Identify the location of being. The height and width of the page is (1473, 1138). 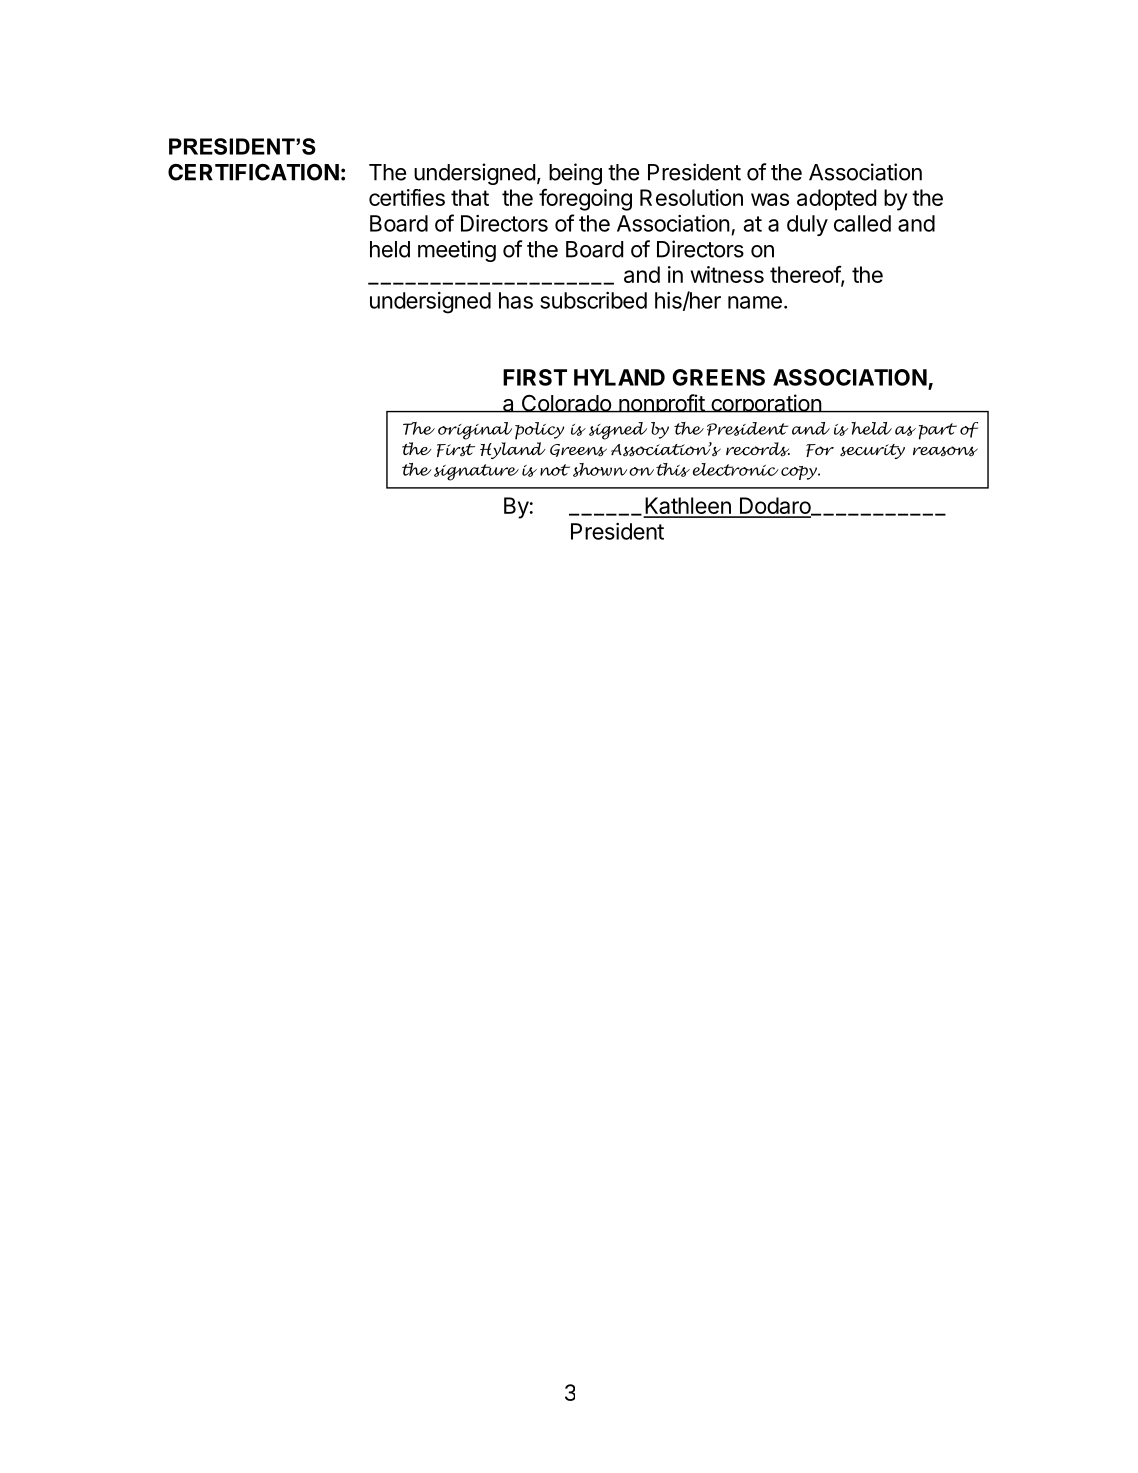
(575, 174).
